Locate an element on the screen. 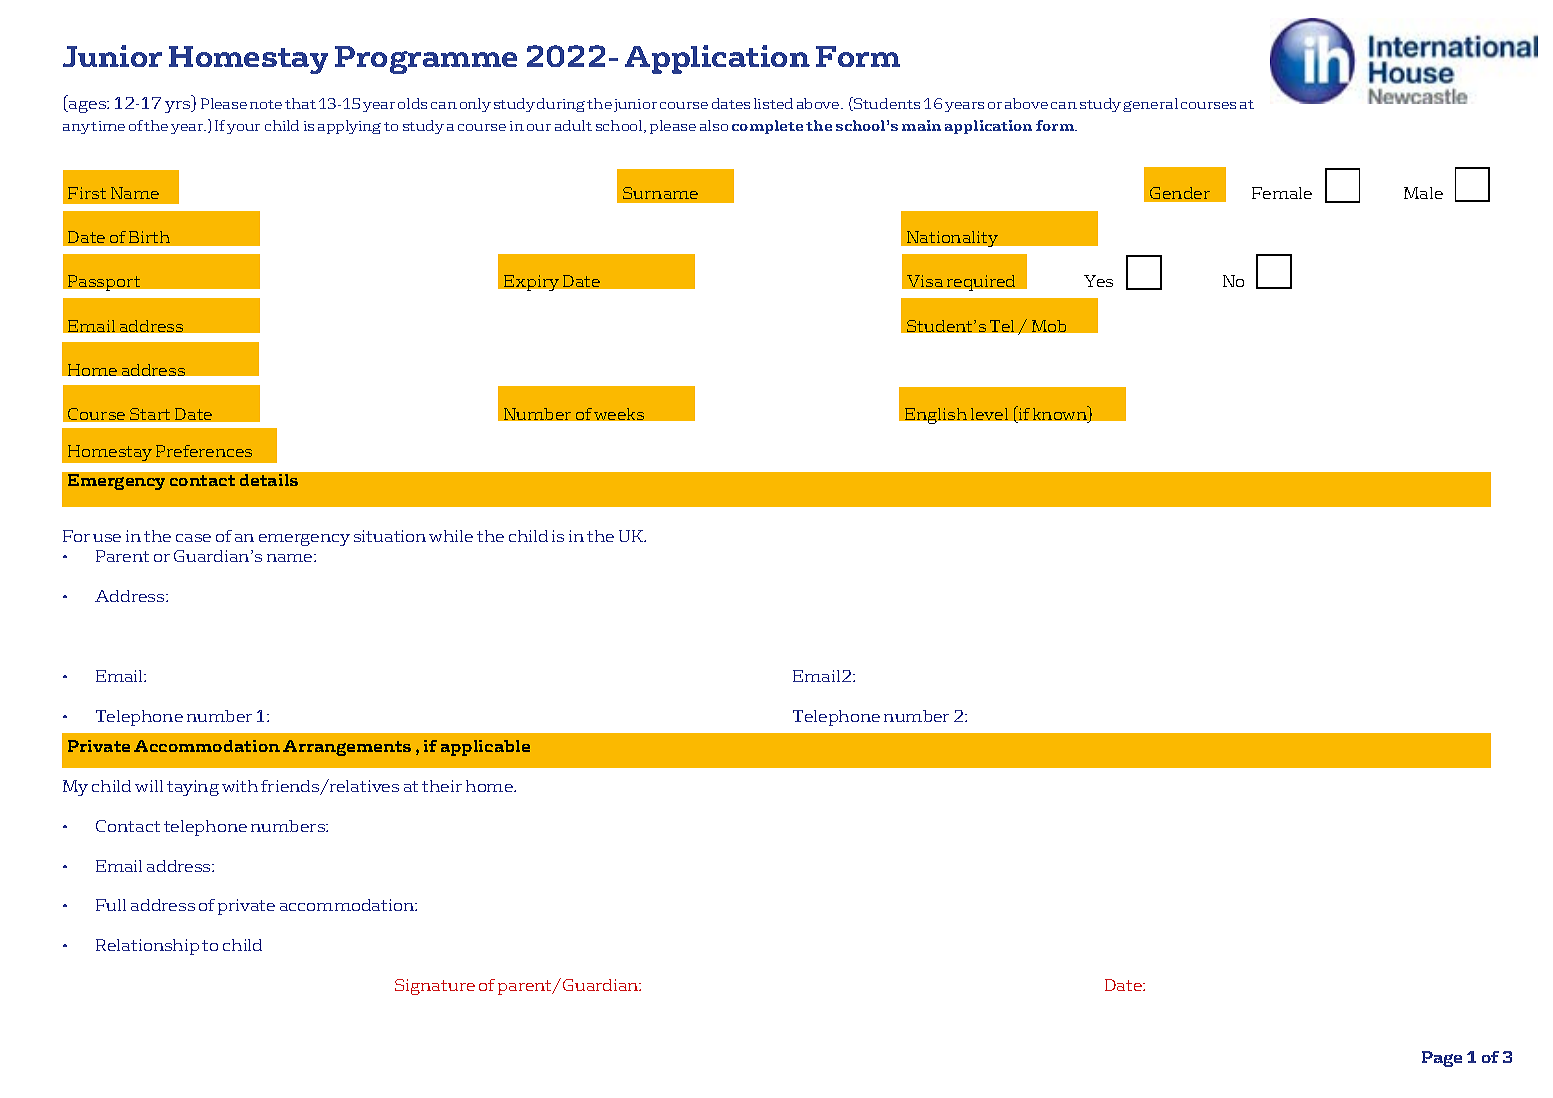  general is located at coordinates (1150, 105).
